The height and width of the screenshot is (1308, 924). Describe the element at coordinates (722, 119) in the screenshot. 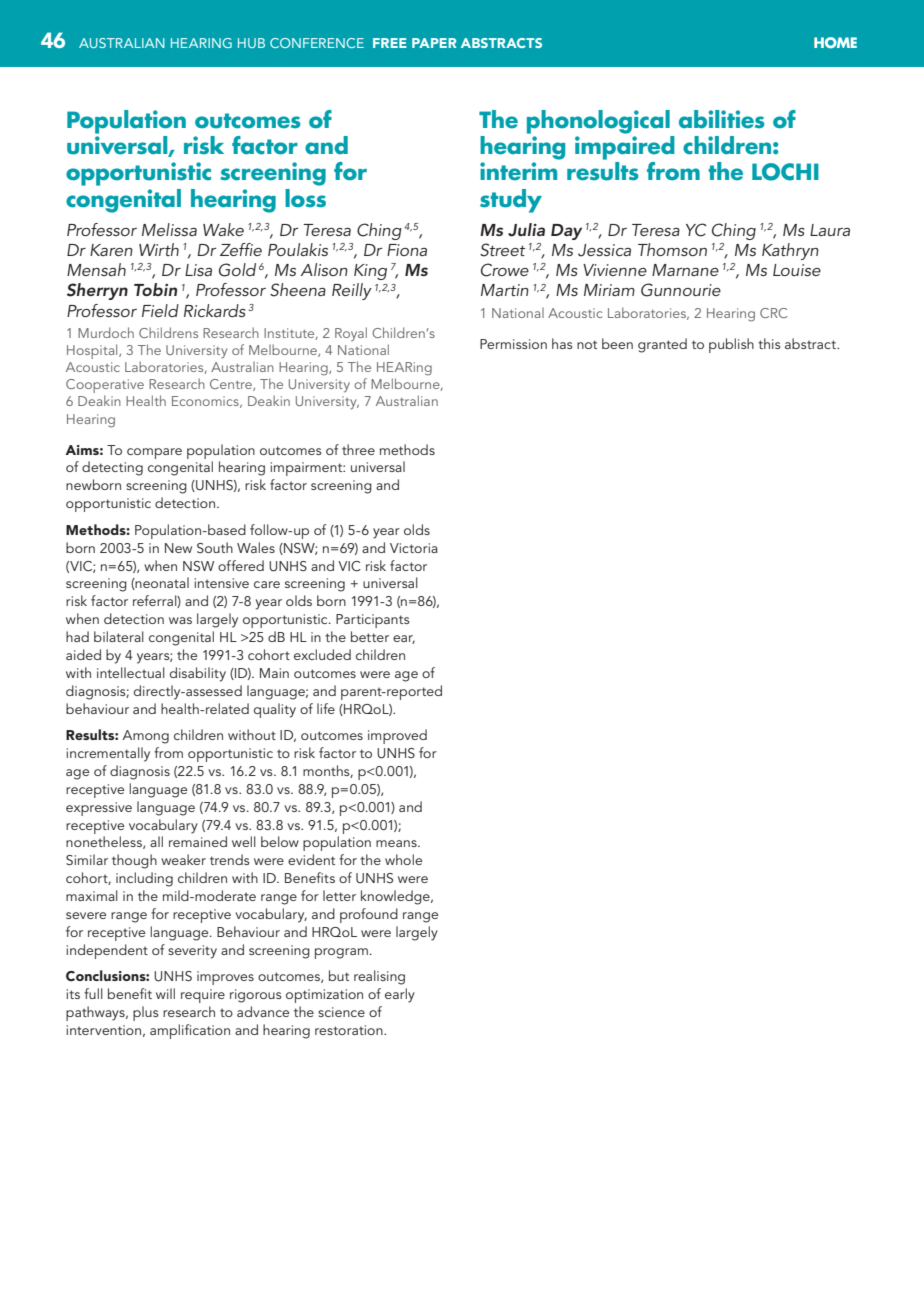

I see `abilities` at that location.
